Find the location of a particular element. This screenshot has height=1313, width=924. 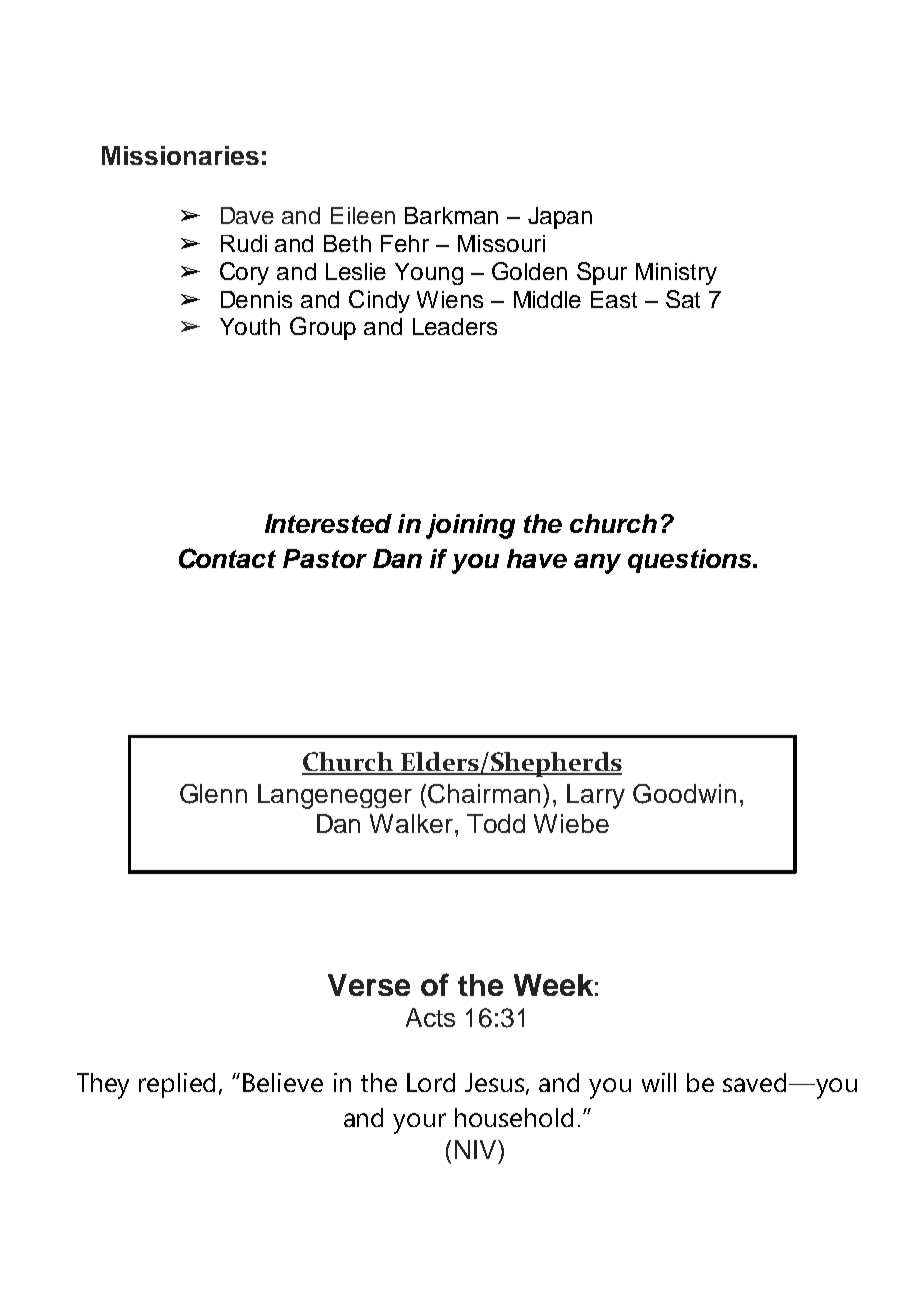

Missionaries is located at coordinates (180, 155).
